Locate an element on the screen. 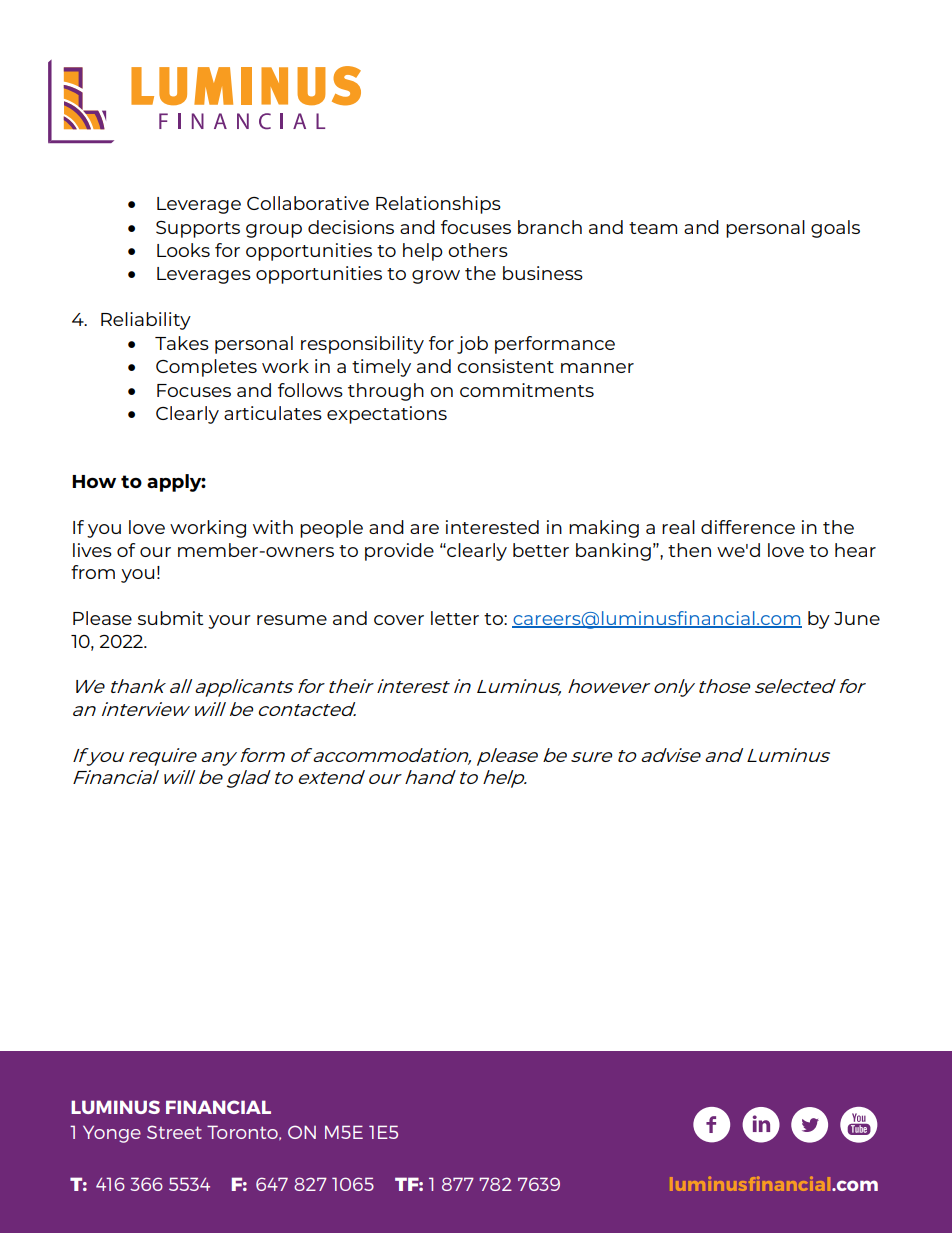  others is located at coordinates (478, 250).
